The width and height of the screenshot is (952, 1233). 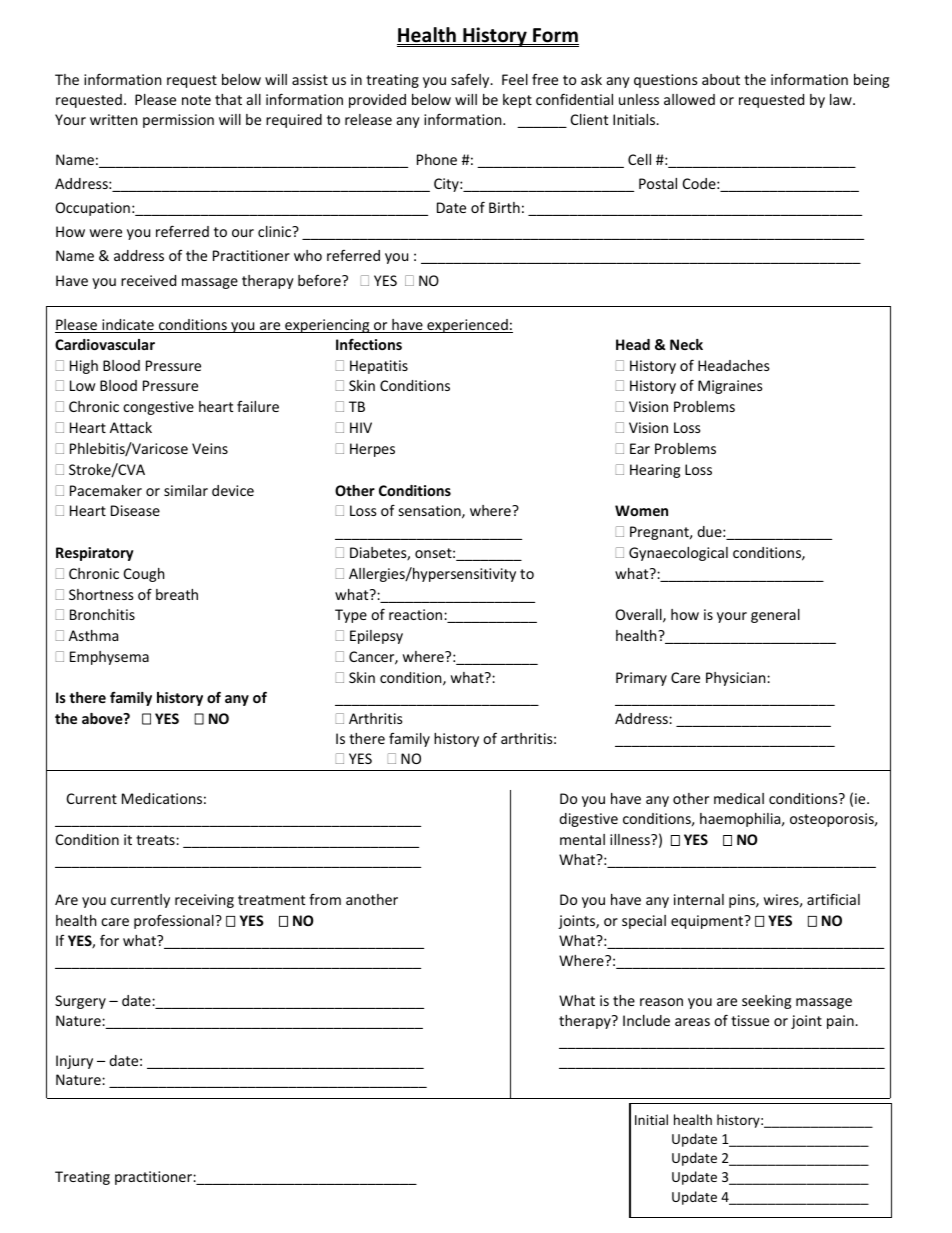 I want to click on permission, so click(x=178, y=121).
